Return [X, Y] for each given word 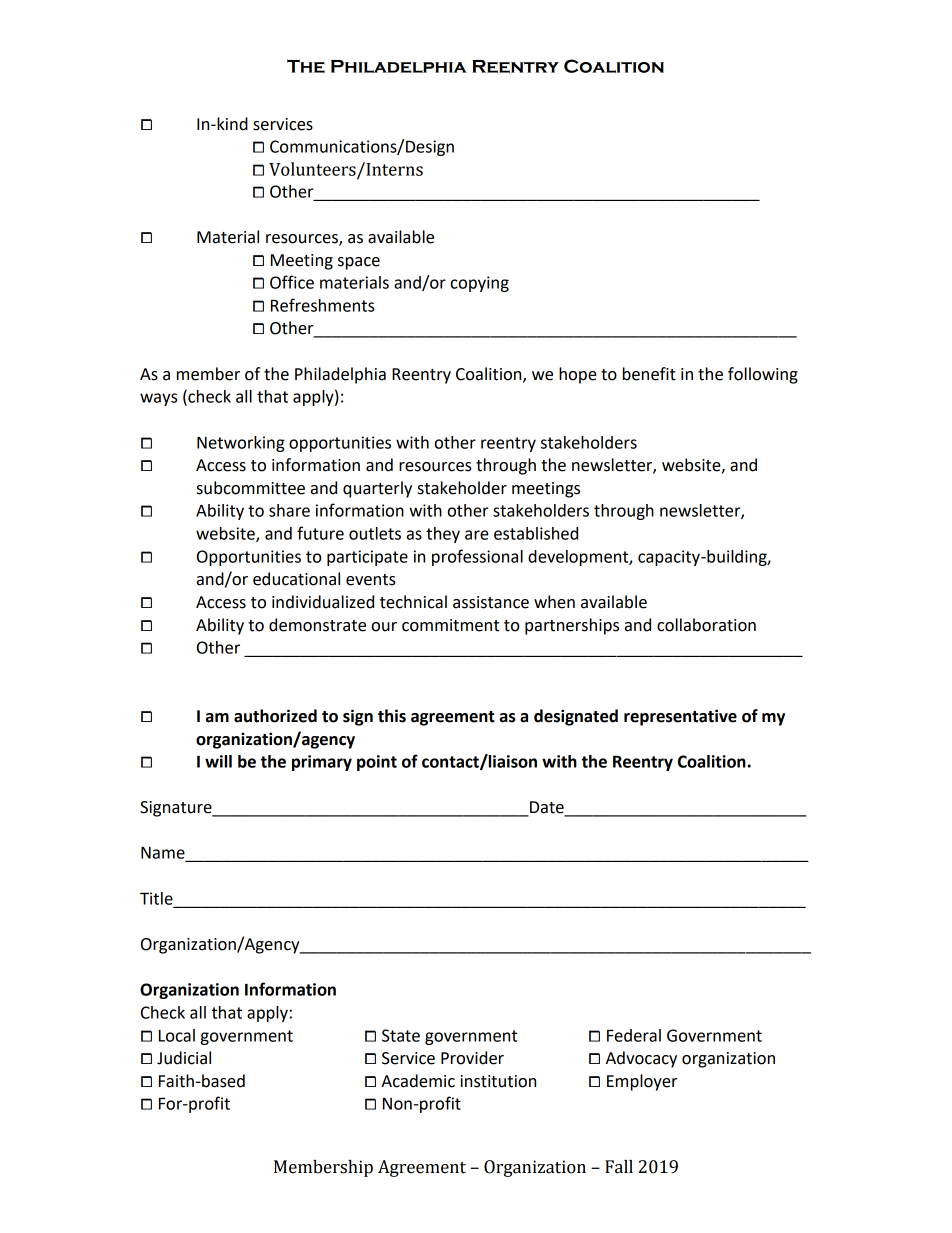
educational [296, 579]
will [218, 761]
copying [480, 284]
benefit [649, 374]
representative [680, 717]
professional [477, 557]
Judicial [184, 1058]
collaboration [706, 625]
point [377, 763]
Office [292, 282]
